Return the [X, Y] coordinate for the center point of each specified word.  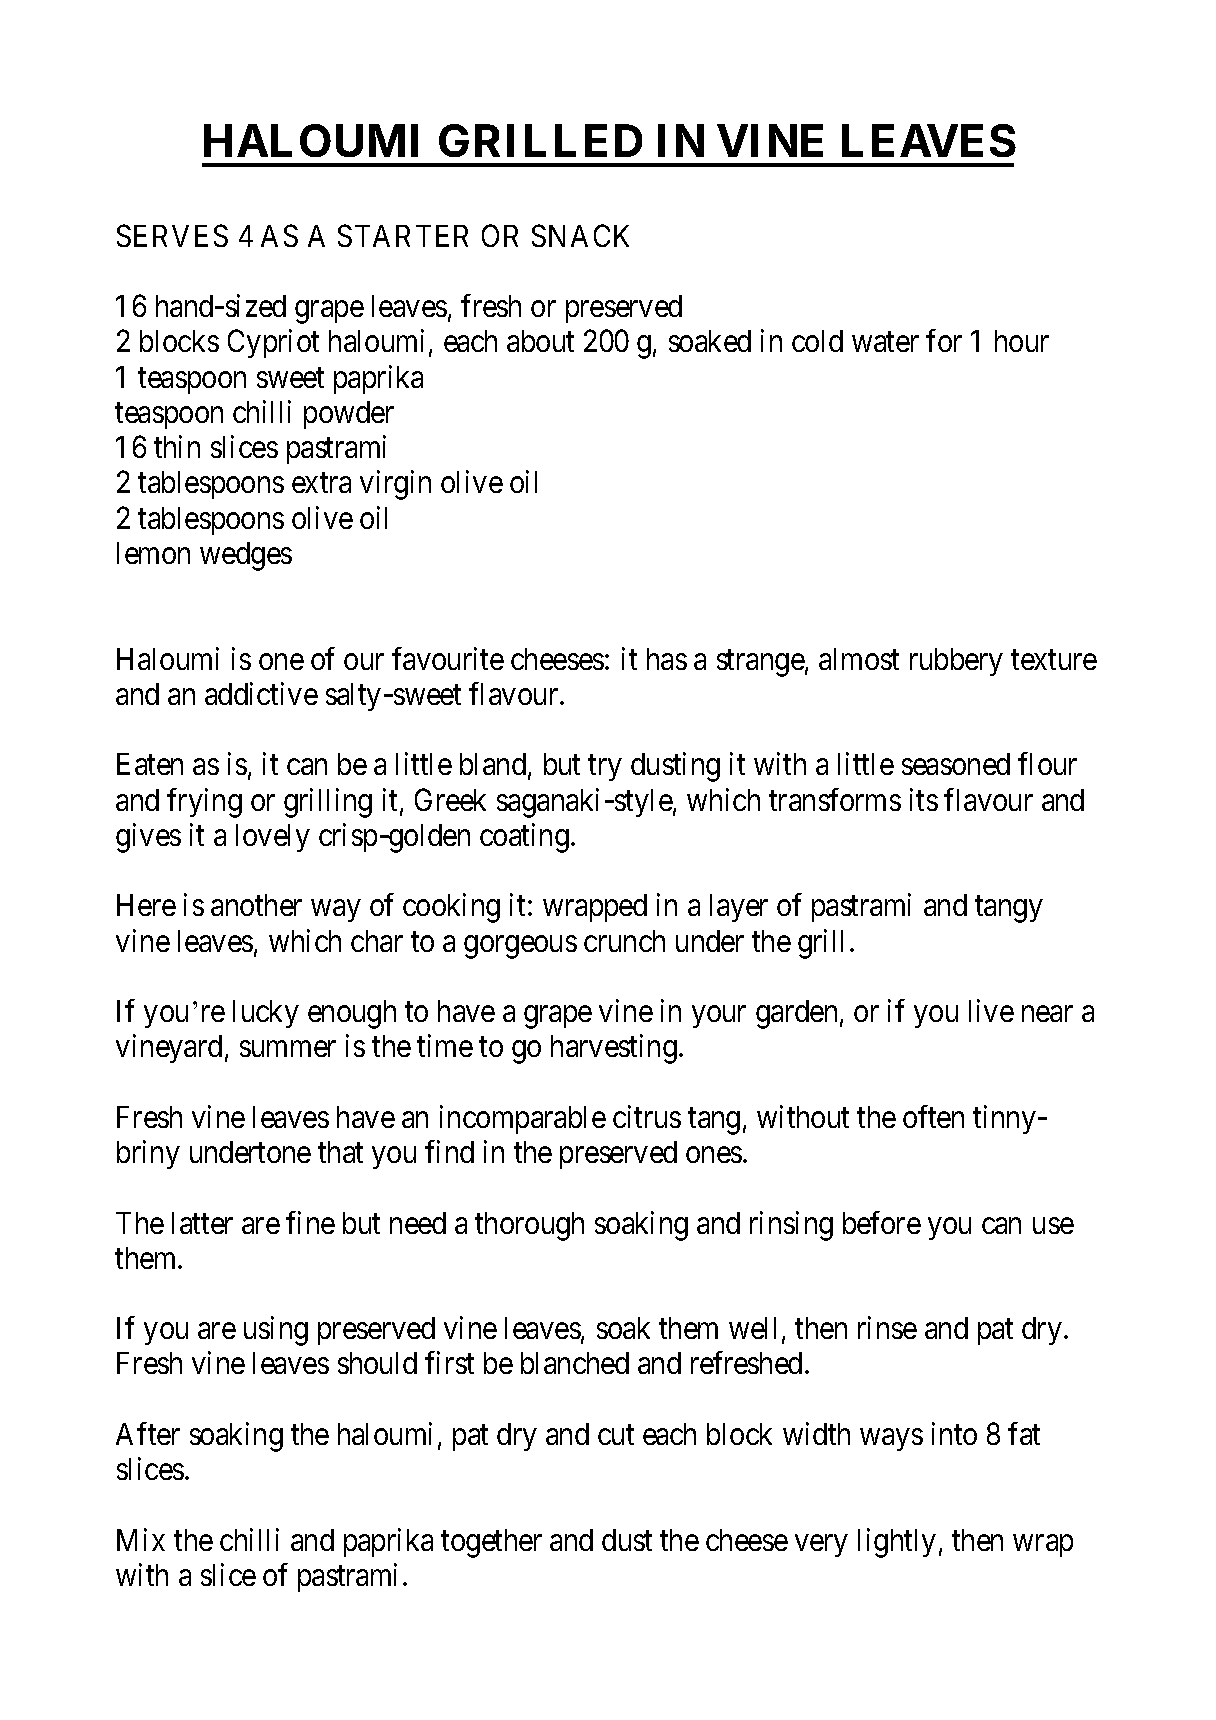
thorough [529, 1226]
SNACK [580, 235]
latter [202, 1223]
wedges [246, 556]
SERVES [172, 235]
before [882, 1222]
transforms [835, 799]
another [256, 905]
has [667, 659]
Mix [141, 1539]
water [885, 342]
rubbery [956, 662]
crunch [624, 941]
